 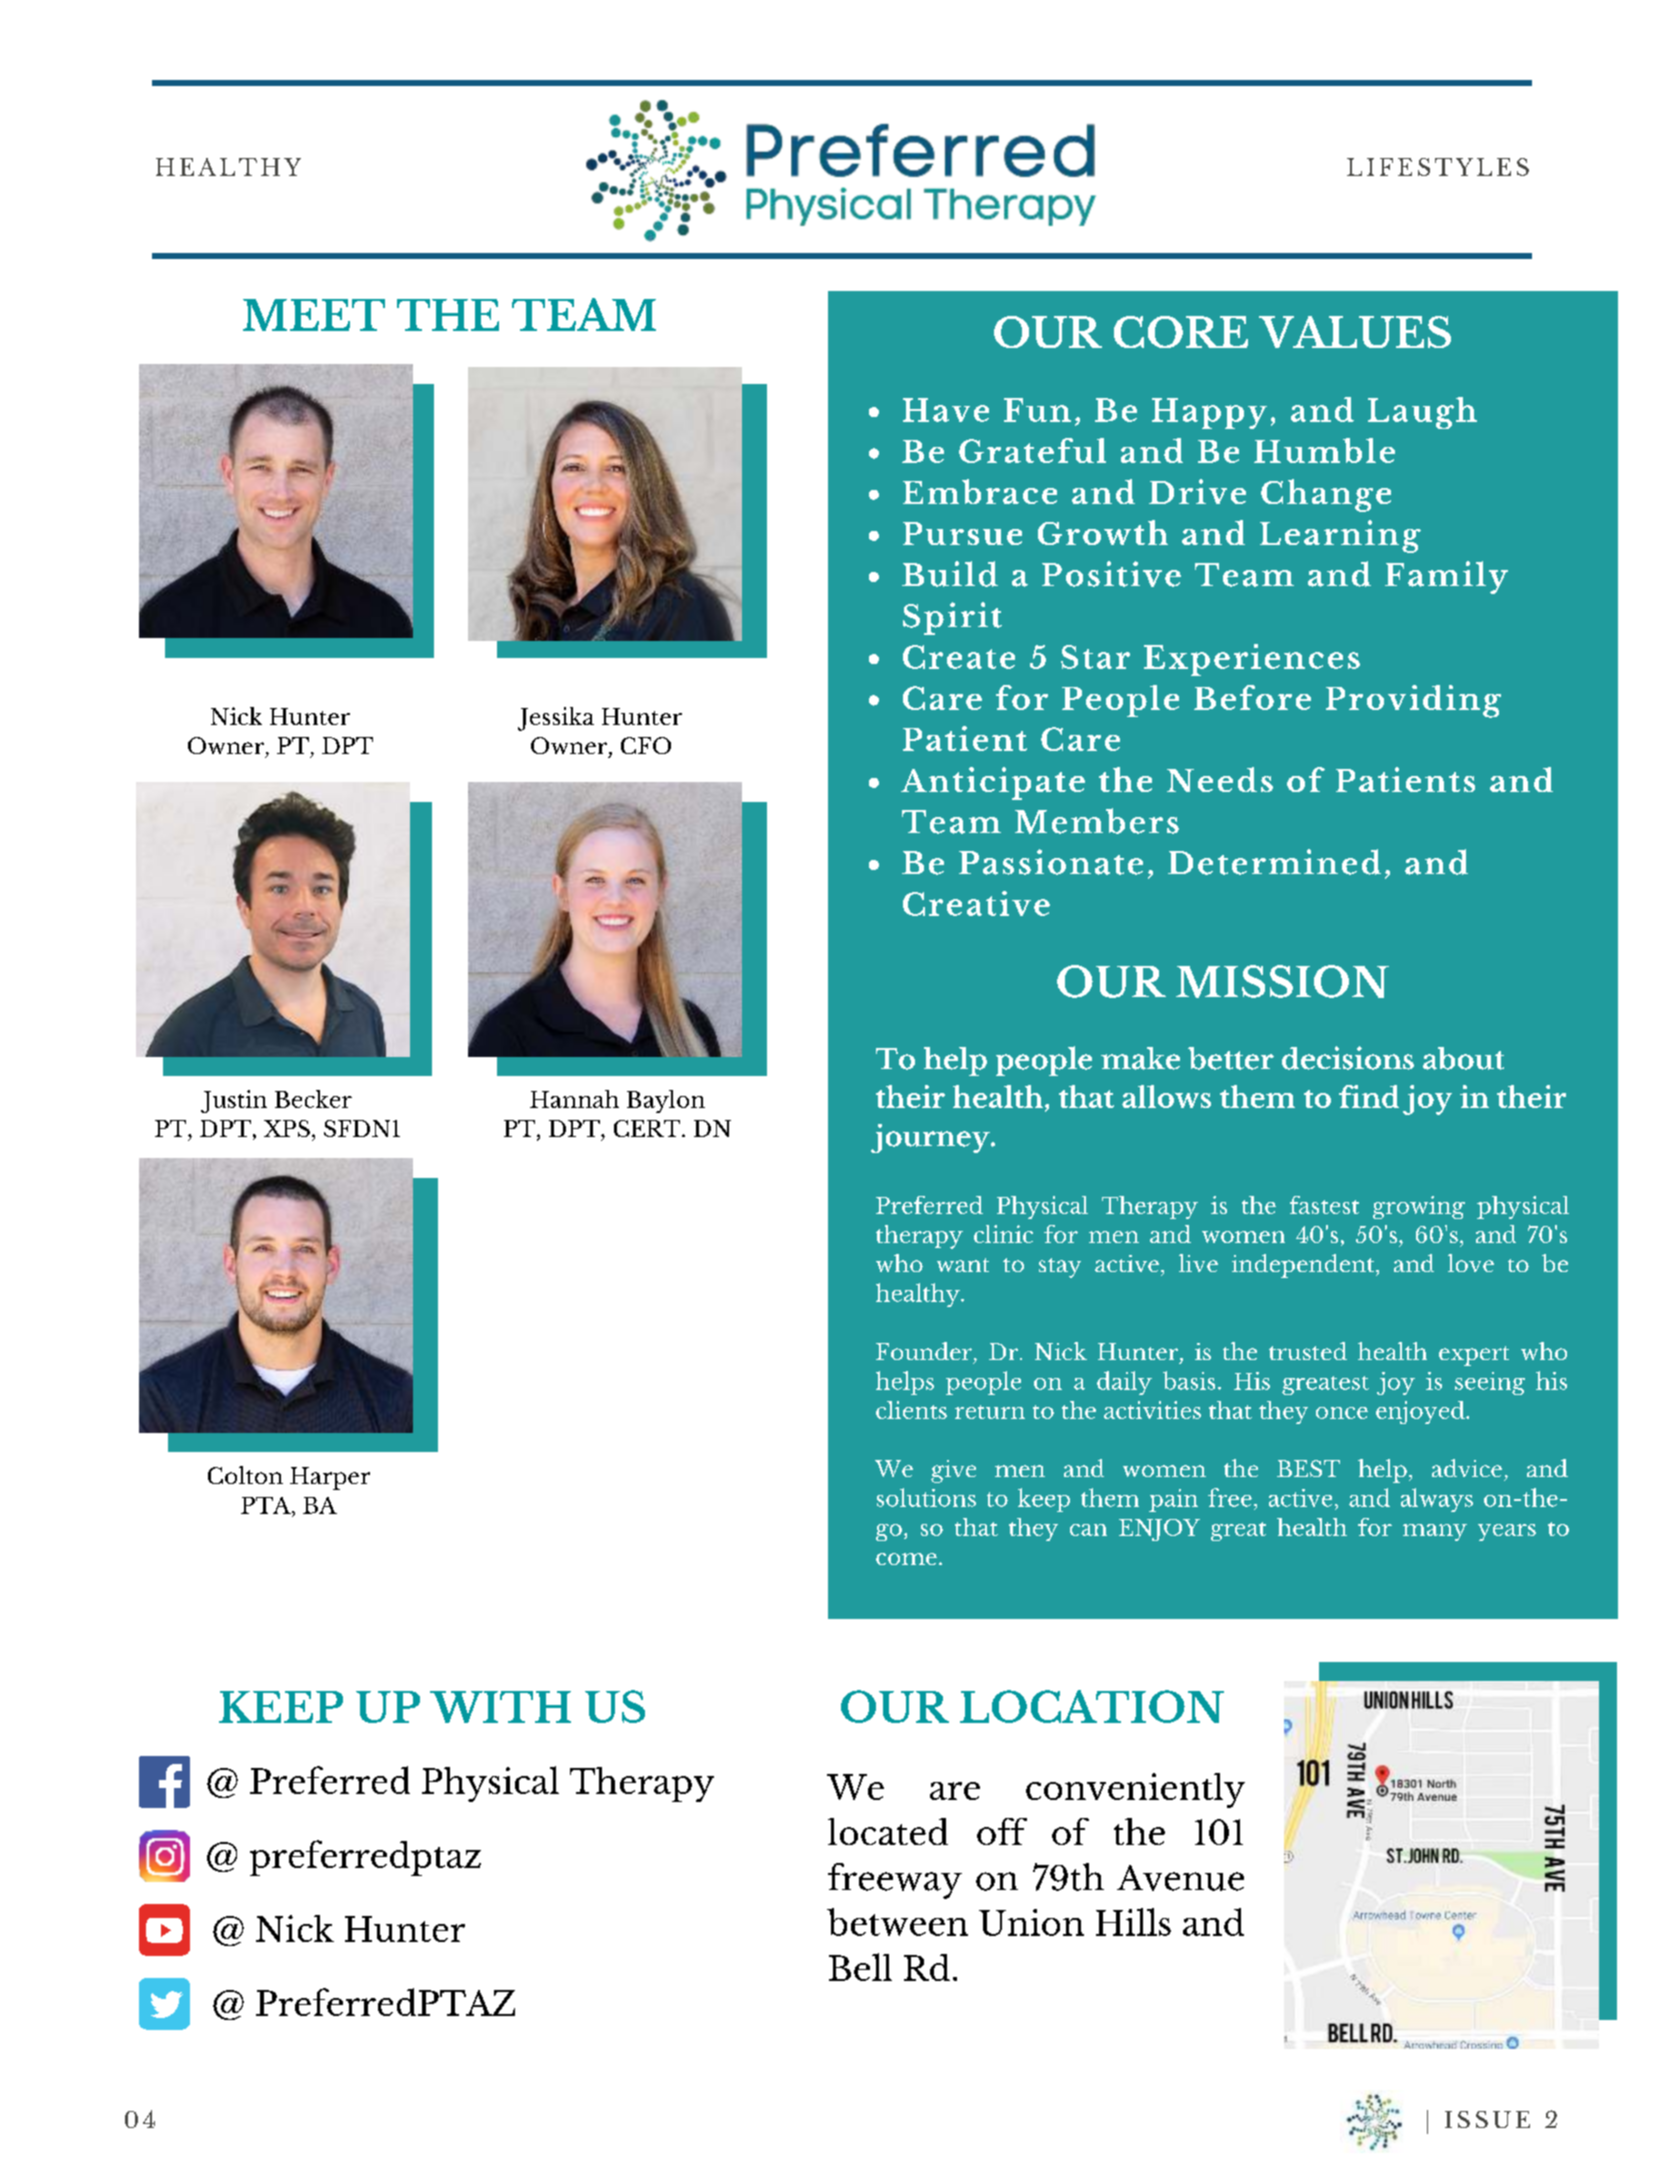 I want to click on CFO, so click(x=646, y=745).
